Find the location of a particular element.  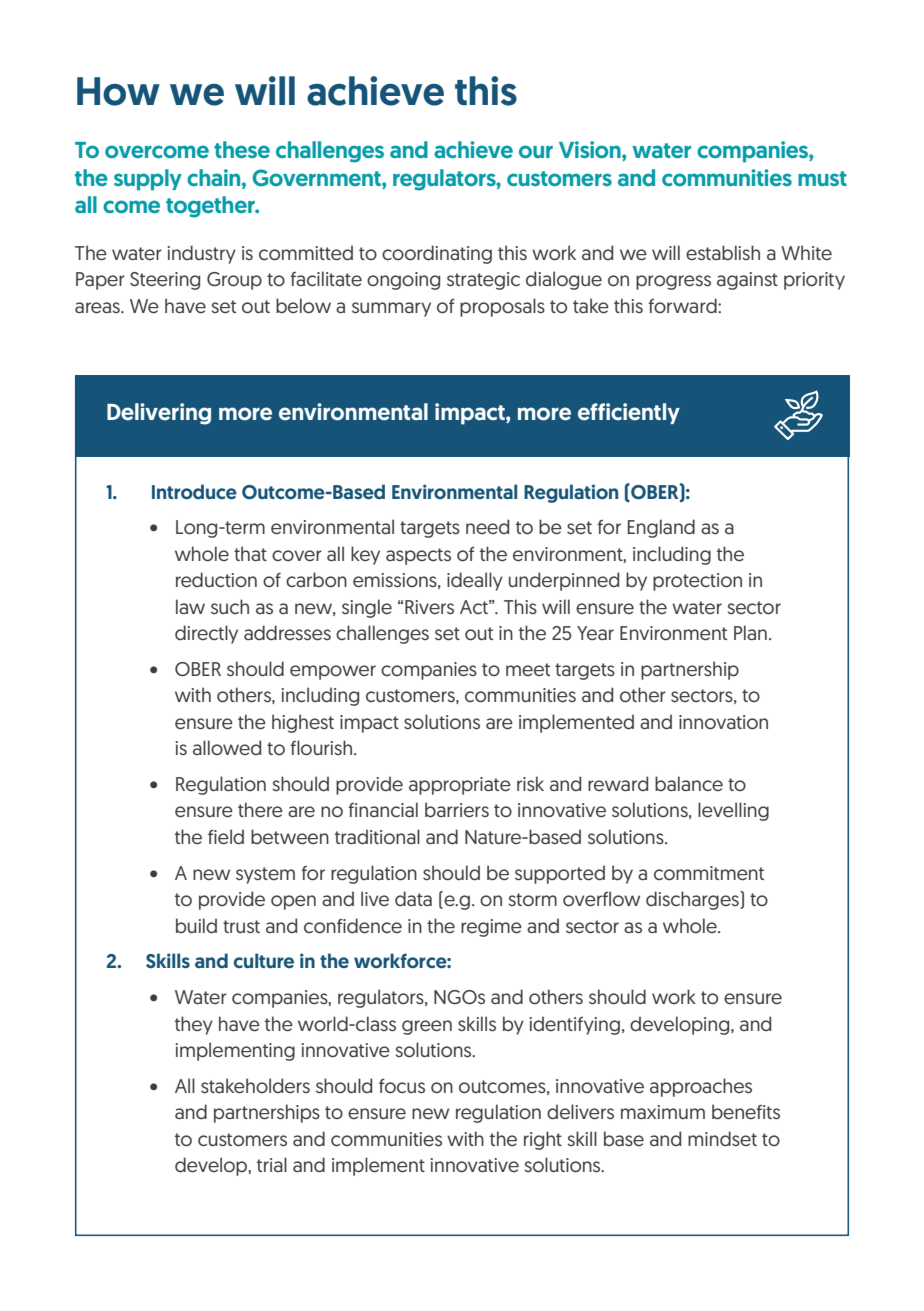

these is located at coordinates (242, 149).
